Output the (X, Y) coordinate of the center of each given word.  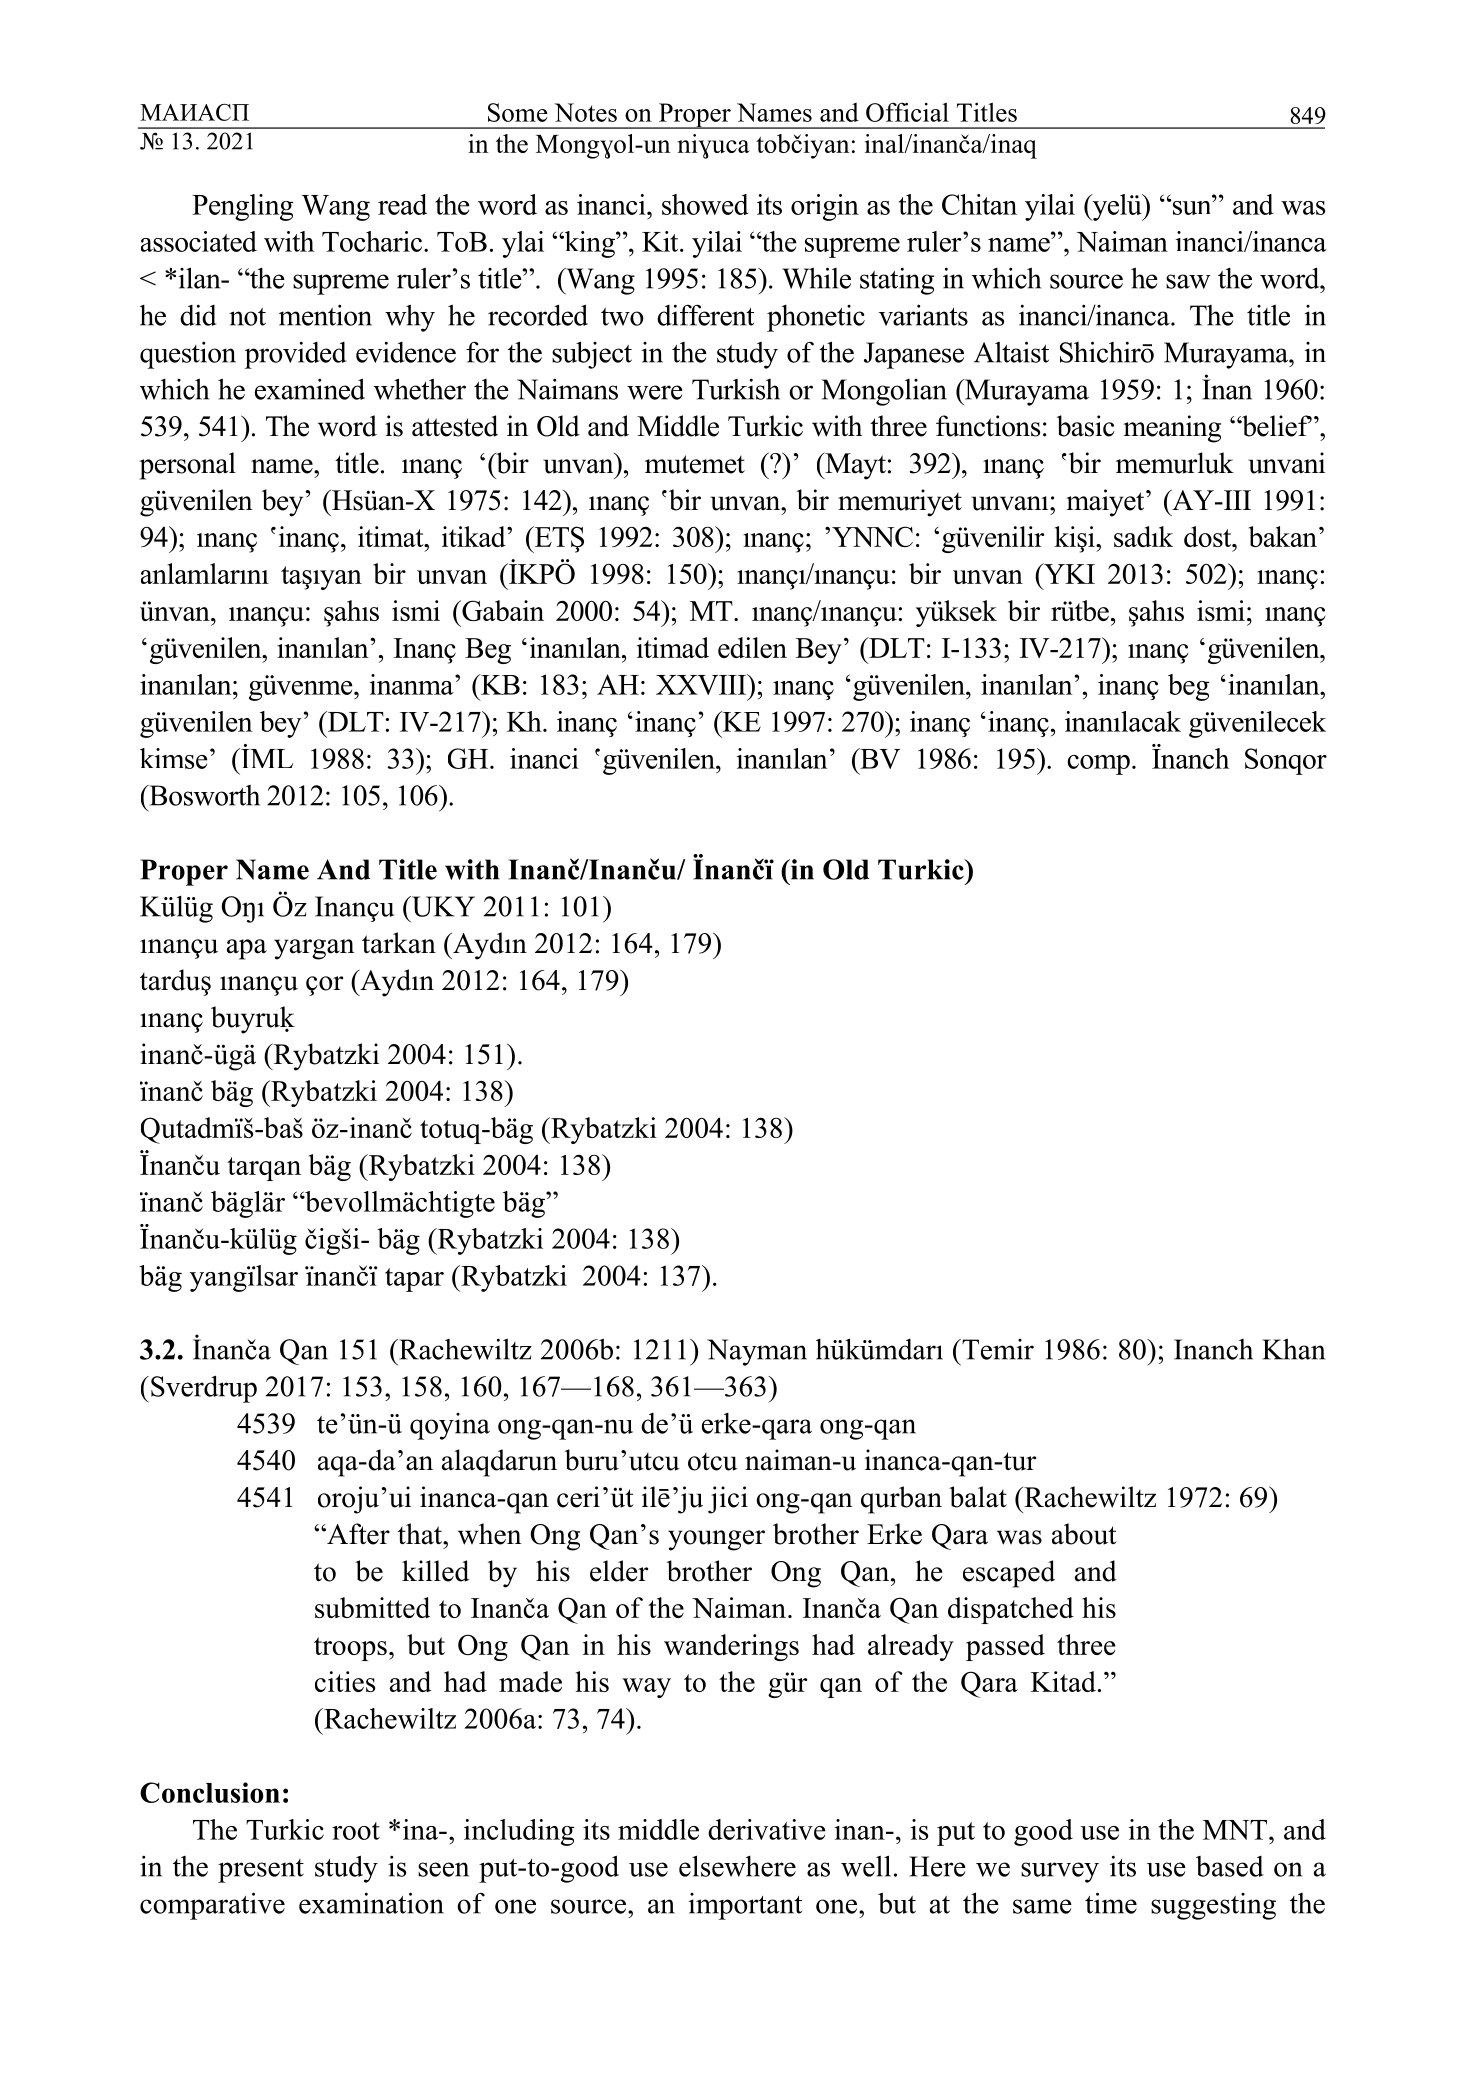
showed (705, 204)
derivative (767, 1829)
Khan (1293, 1349)
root (356, 1831)
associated (199, 241)
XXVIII (702, 684)
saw (1188, 281)
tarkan (399, 943)
